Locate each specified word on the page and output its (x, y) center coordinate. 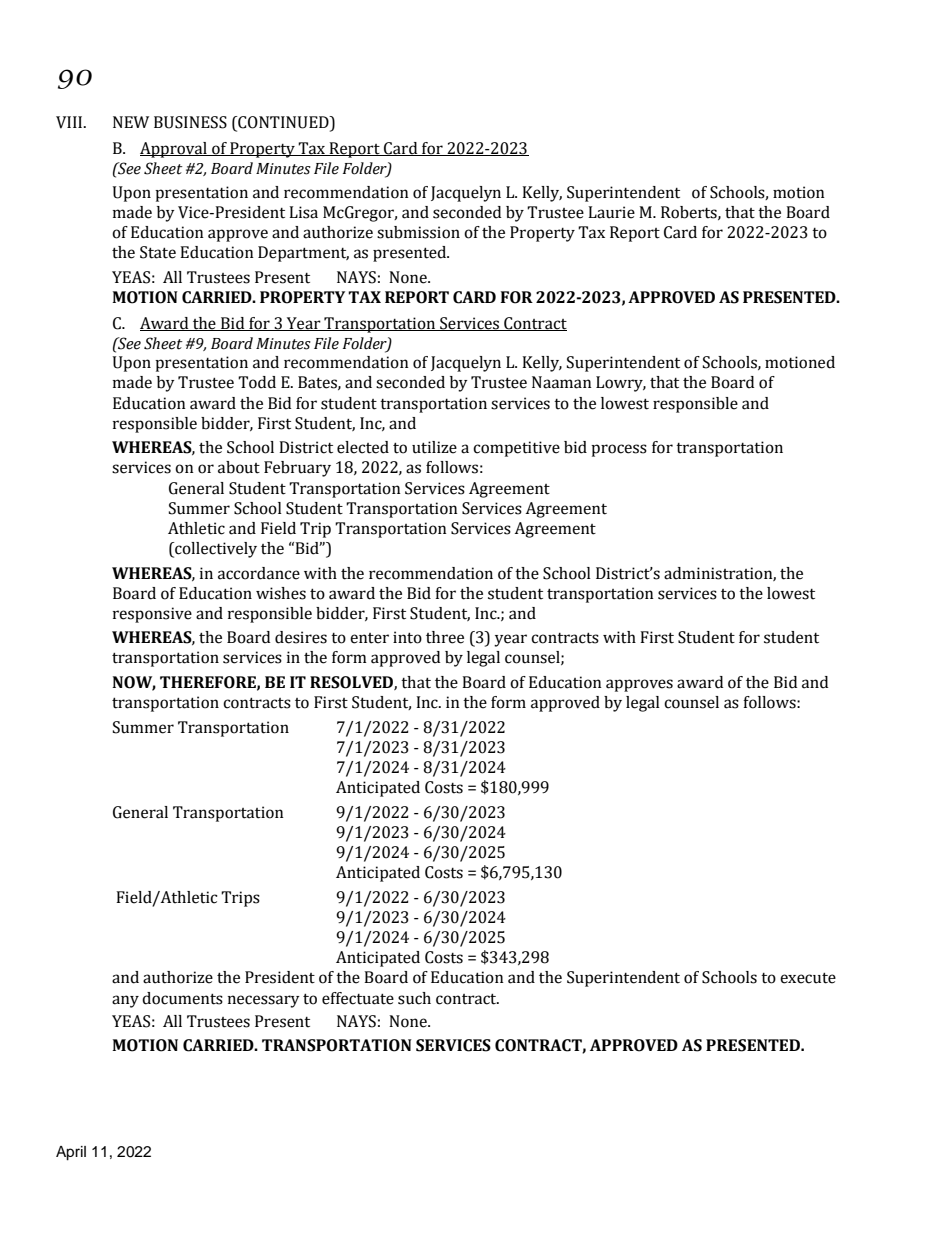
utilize (434, 447)
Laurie (611, 212)
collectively (215, 550)
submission (418, 232)
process (619, 450)
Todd (257, 382)
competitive (516, 449)
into (407, 637)
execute (808, 978)
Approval (174, 150)
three (445, 637)
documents (182, 998)
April (71, 1153)
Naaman (562, 382)
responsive (152, 615)
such (414, 998)
